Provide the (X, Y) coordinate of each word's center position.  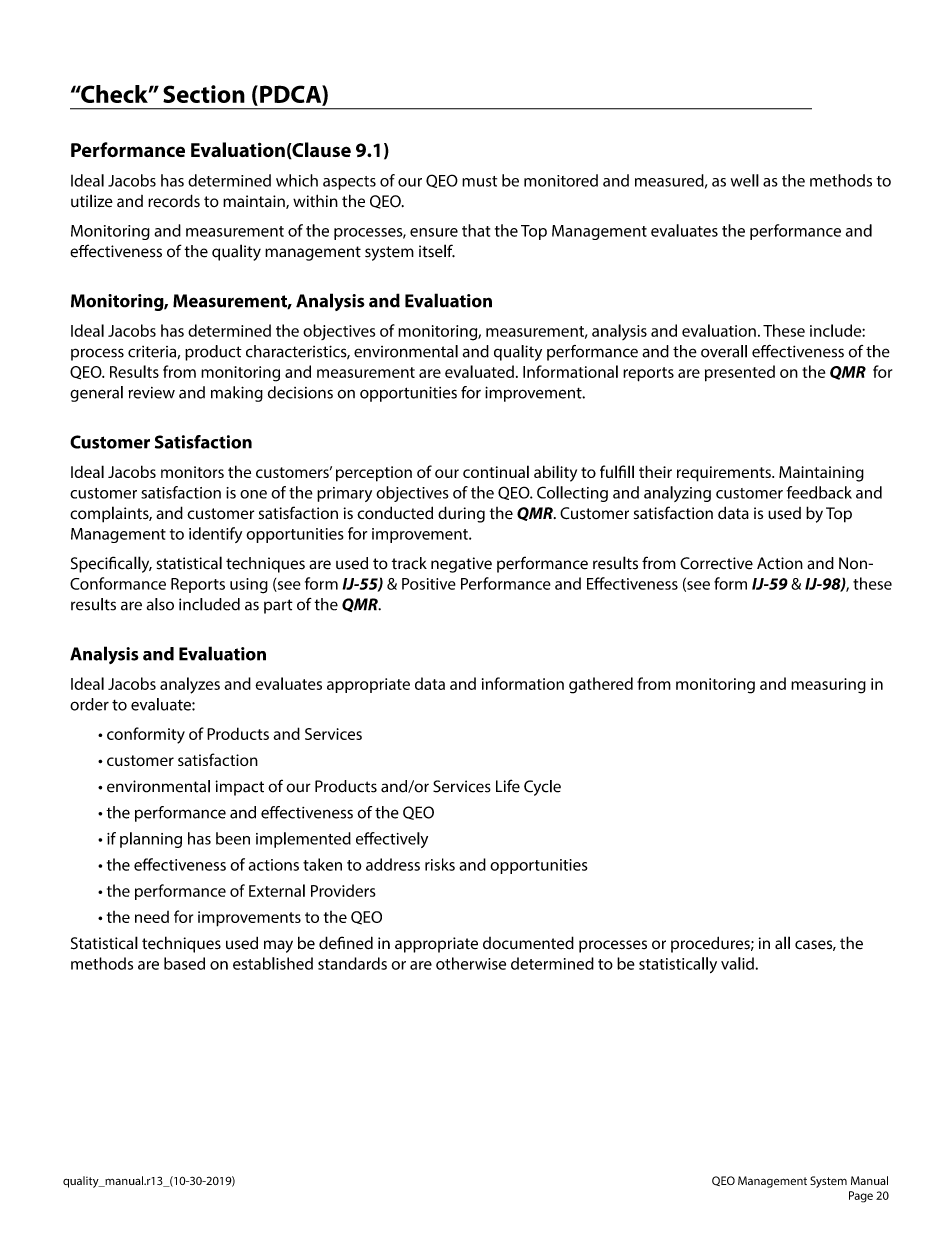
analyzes (190, 685)
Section (204, 94)
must (479, 181)
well (745, 180)
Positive (429, 584)
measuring (828, 686)
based (184, 963)
